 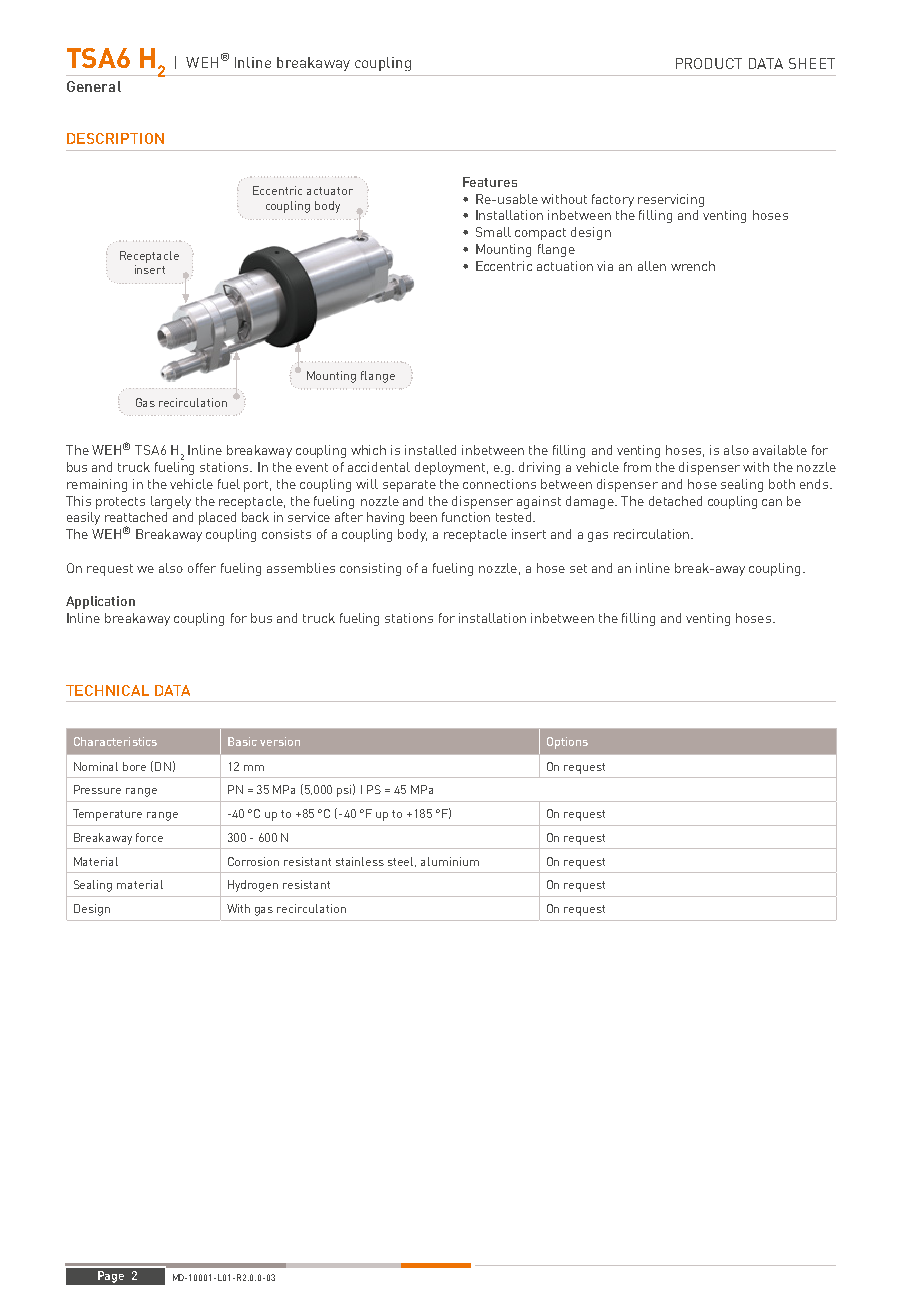 I want to click on Features, so click(x=490, y=182).
